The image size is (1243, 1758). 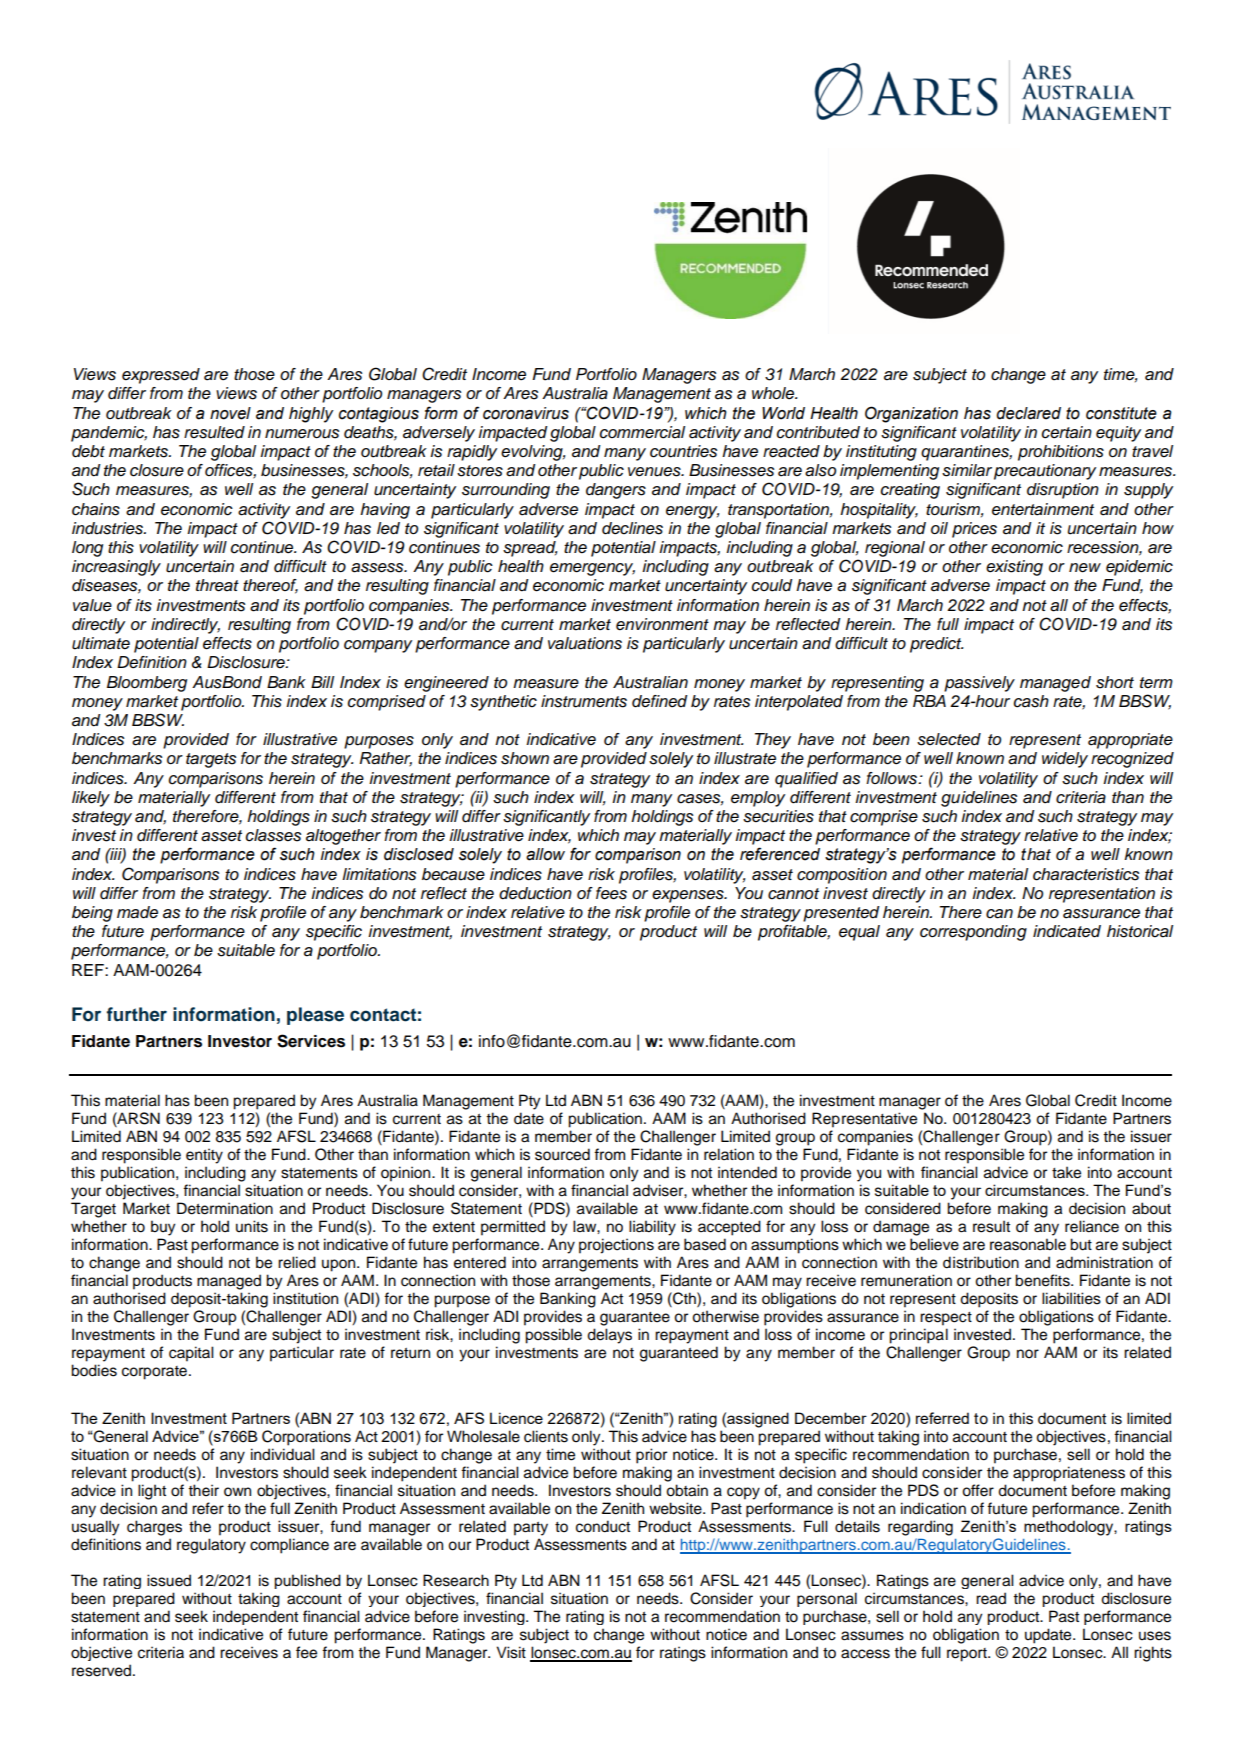 What do you see at coordinates (1067, 931) in the page?
I see `indicated` at bounding box center [1067, 931].
